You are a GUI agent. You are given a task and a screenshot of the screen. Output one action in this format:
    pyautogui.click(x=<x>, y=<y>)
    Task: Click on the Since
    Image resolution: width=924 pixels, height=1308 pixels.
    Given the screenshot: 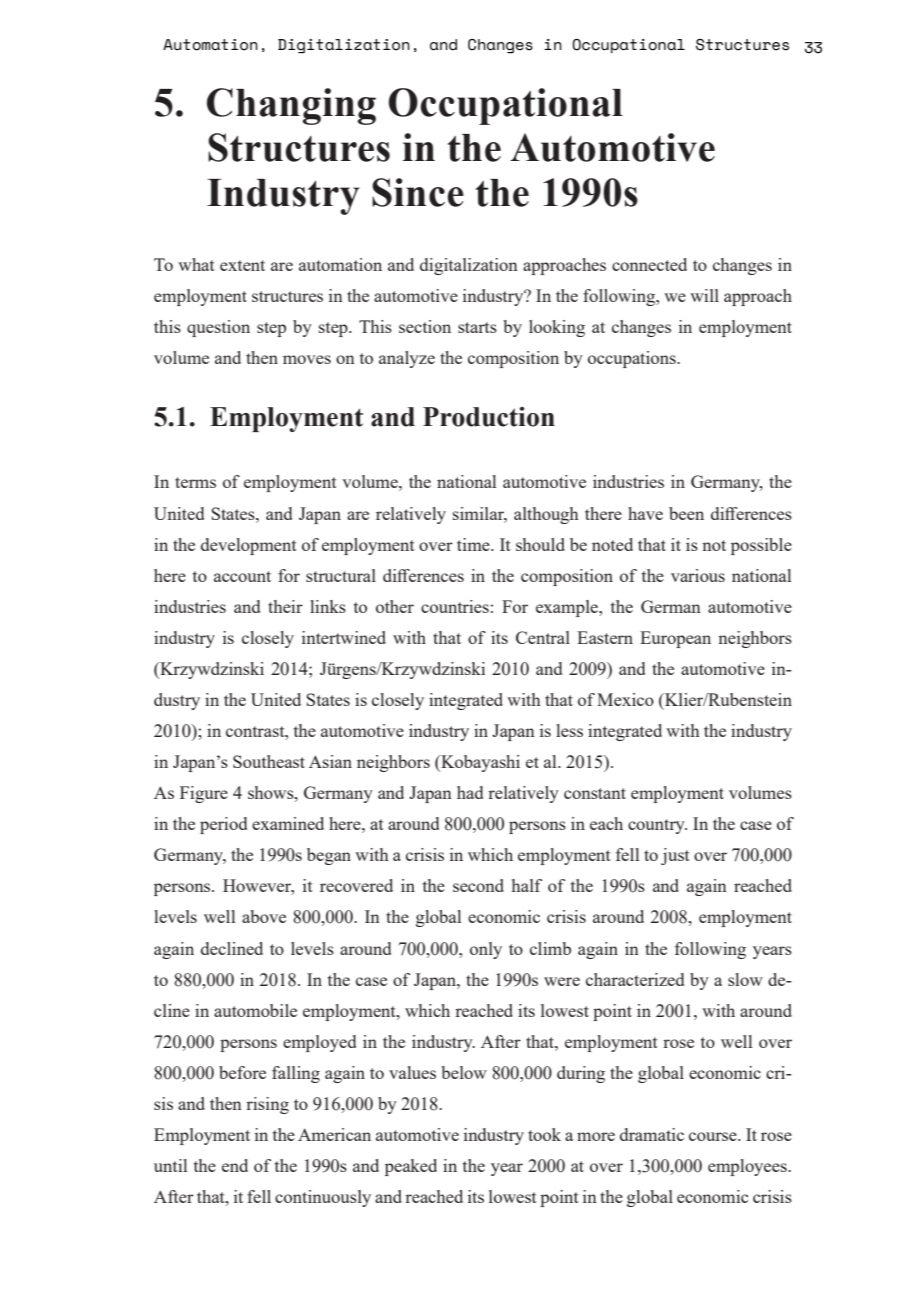 What is the action you would take?
    pyautogui.click(x=418, y=192)
